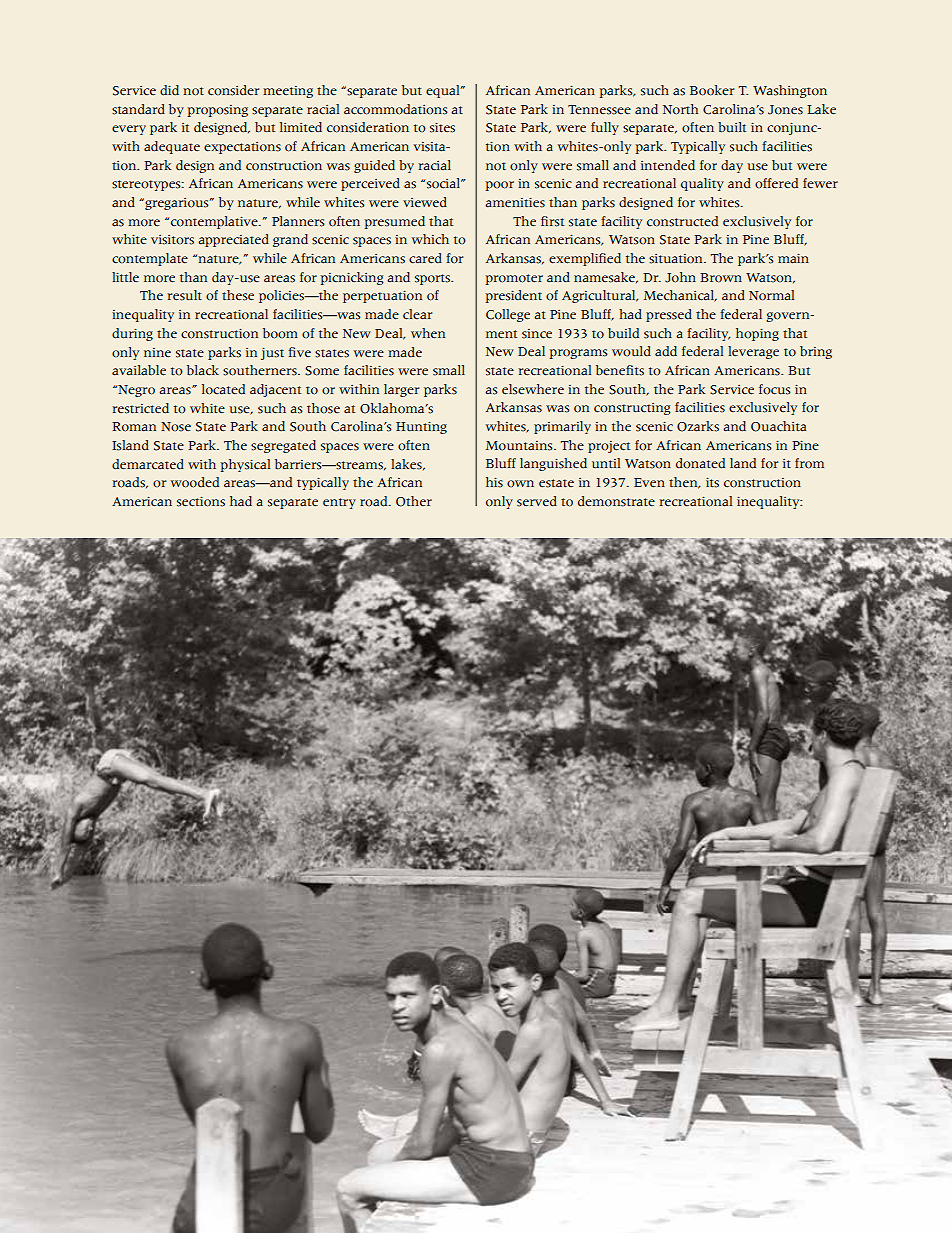  I want to click on wooded, so click(195, 482).
